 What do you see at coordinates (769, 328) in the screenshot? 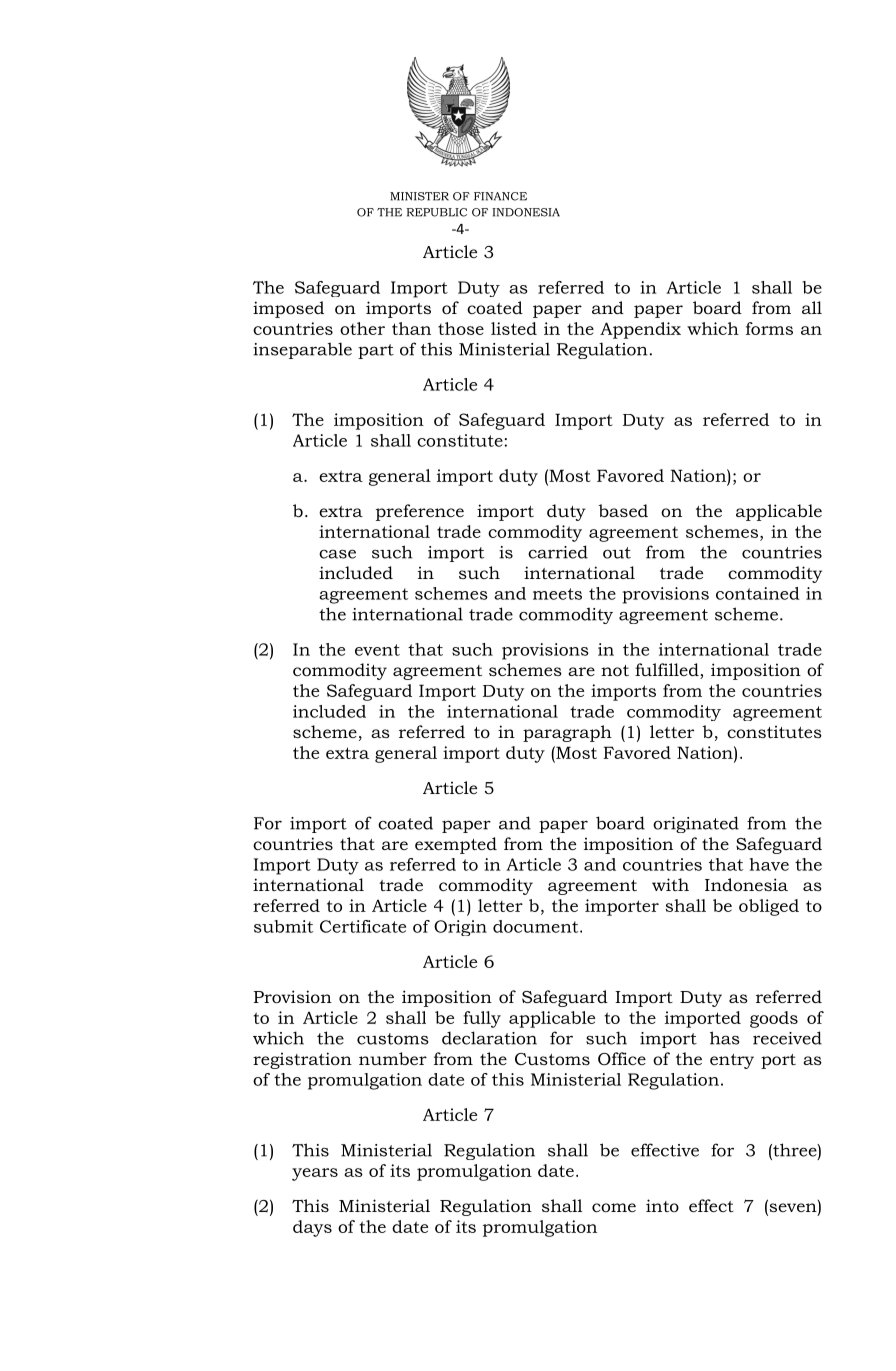
I see `forms` at bounding box center [769, 328].
